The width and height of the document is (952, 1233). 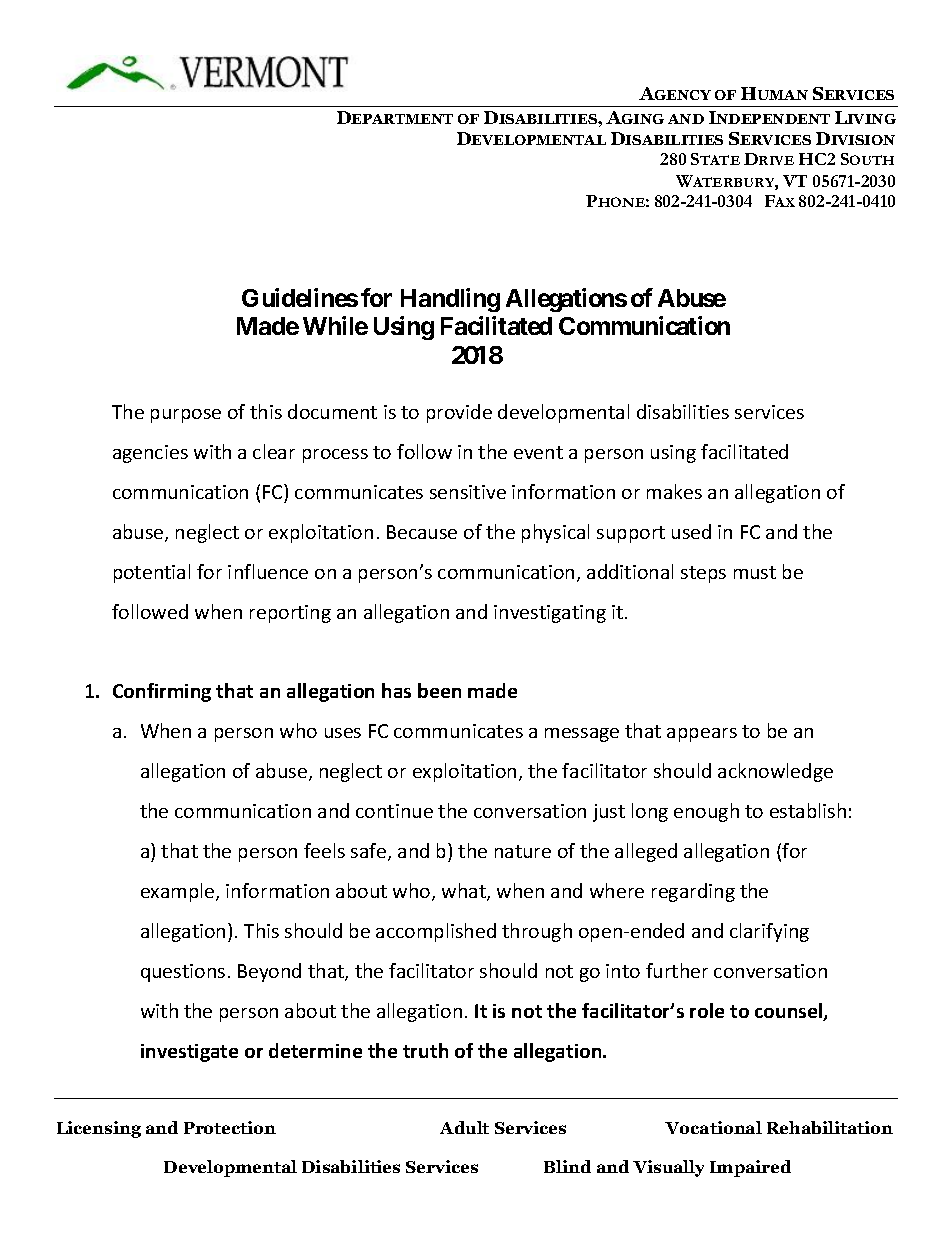 What do you see at coordinates (162, 692) in the document?
I see `Confirming` at bounding box center [162, 692].
